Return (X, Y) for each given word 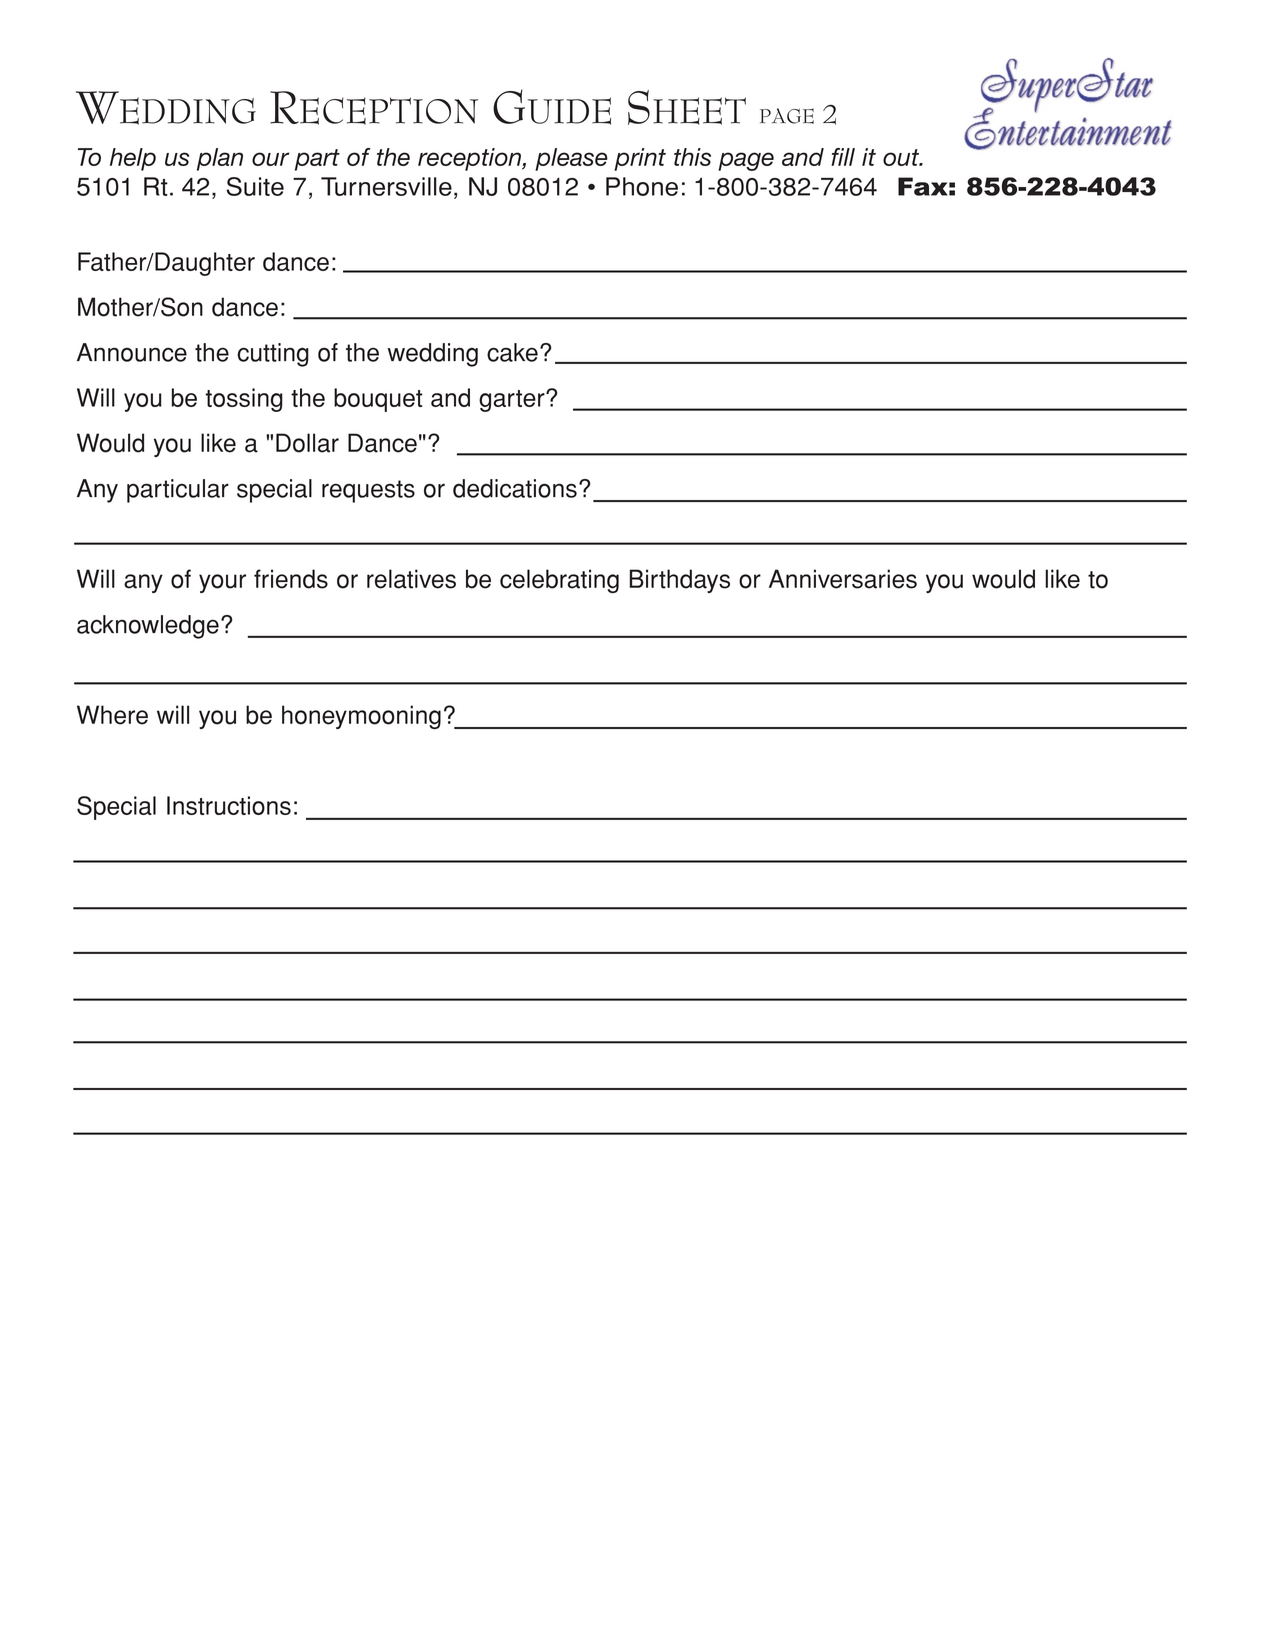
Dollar (307, 443)
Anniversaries (843, 579)
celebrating (559, 581)
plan (220, 159)
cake (512, 352)
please (571, 159)
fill (843, 157)
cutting (273, 355)
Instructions (229, 805)
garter (513, 401)
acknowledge (148, 627)
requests (368, 491)
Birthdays (680, 581)
